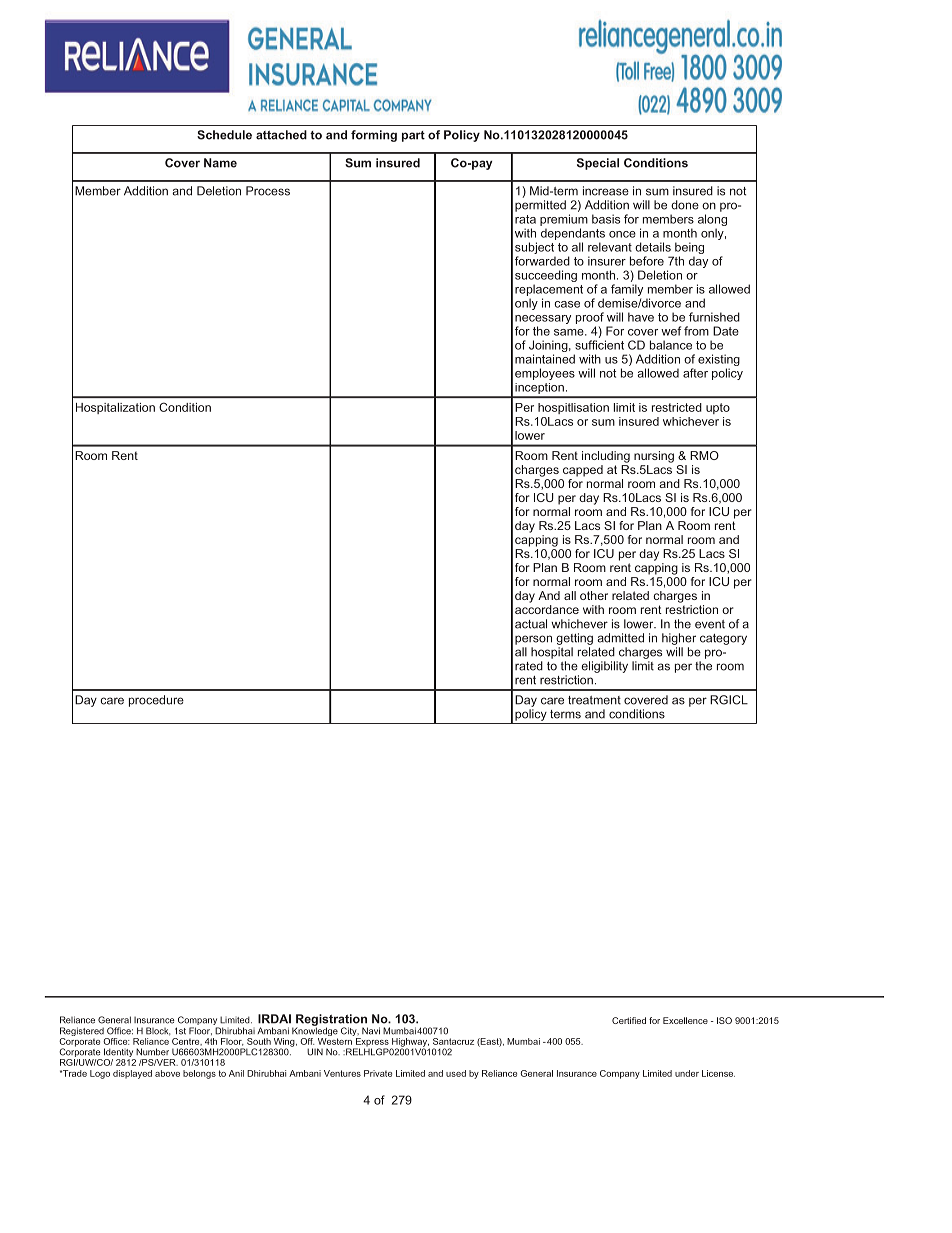  What do you see at coordinates (158, 1031) in the screenshot?
I see `Block` at bounding box center [158, 1031].
